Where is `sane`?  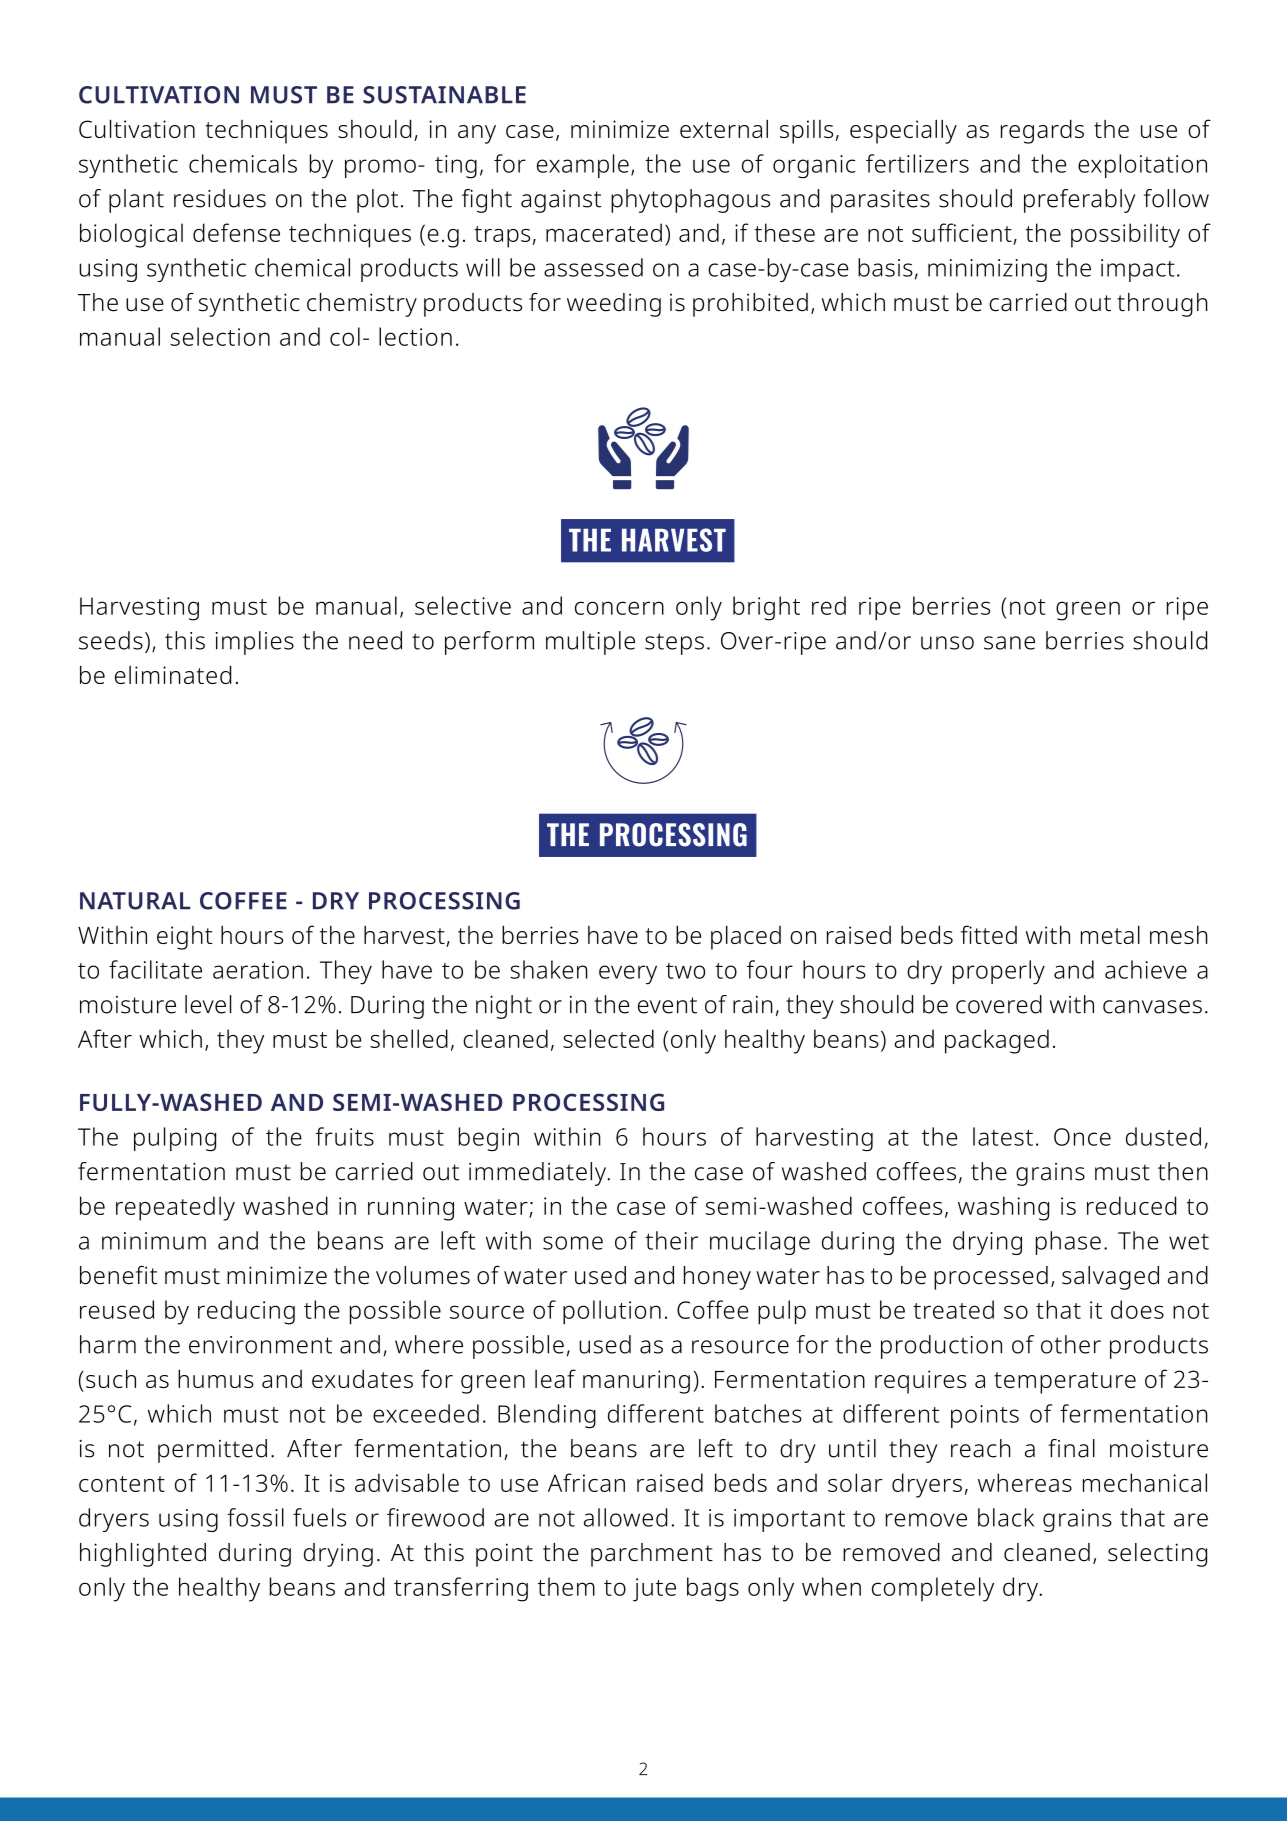 sane is located at coordinates (1009, 643).
